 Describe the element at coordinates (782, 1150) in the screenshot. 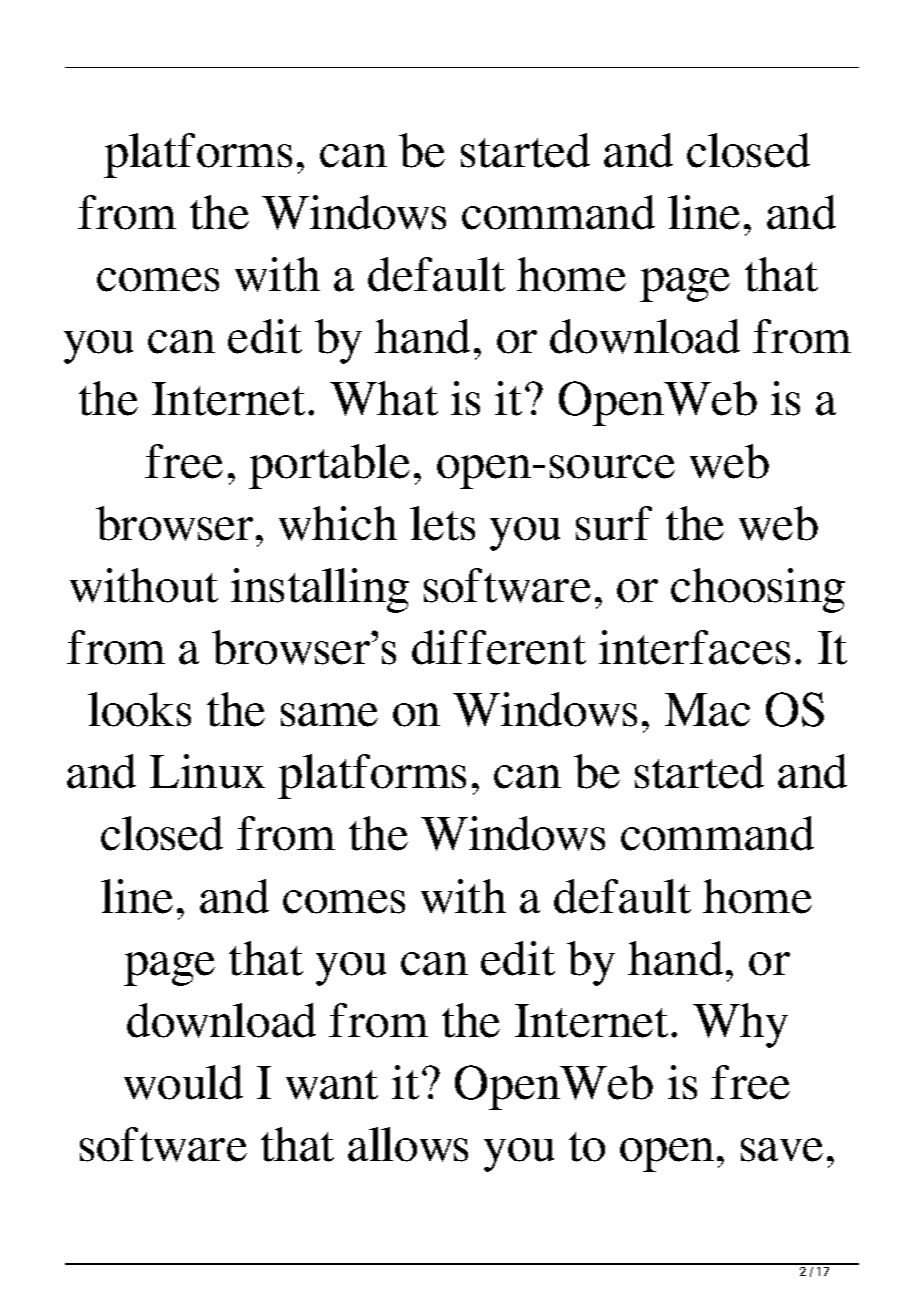

I see `save` at that location.
